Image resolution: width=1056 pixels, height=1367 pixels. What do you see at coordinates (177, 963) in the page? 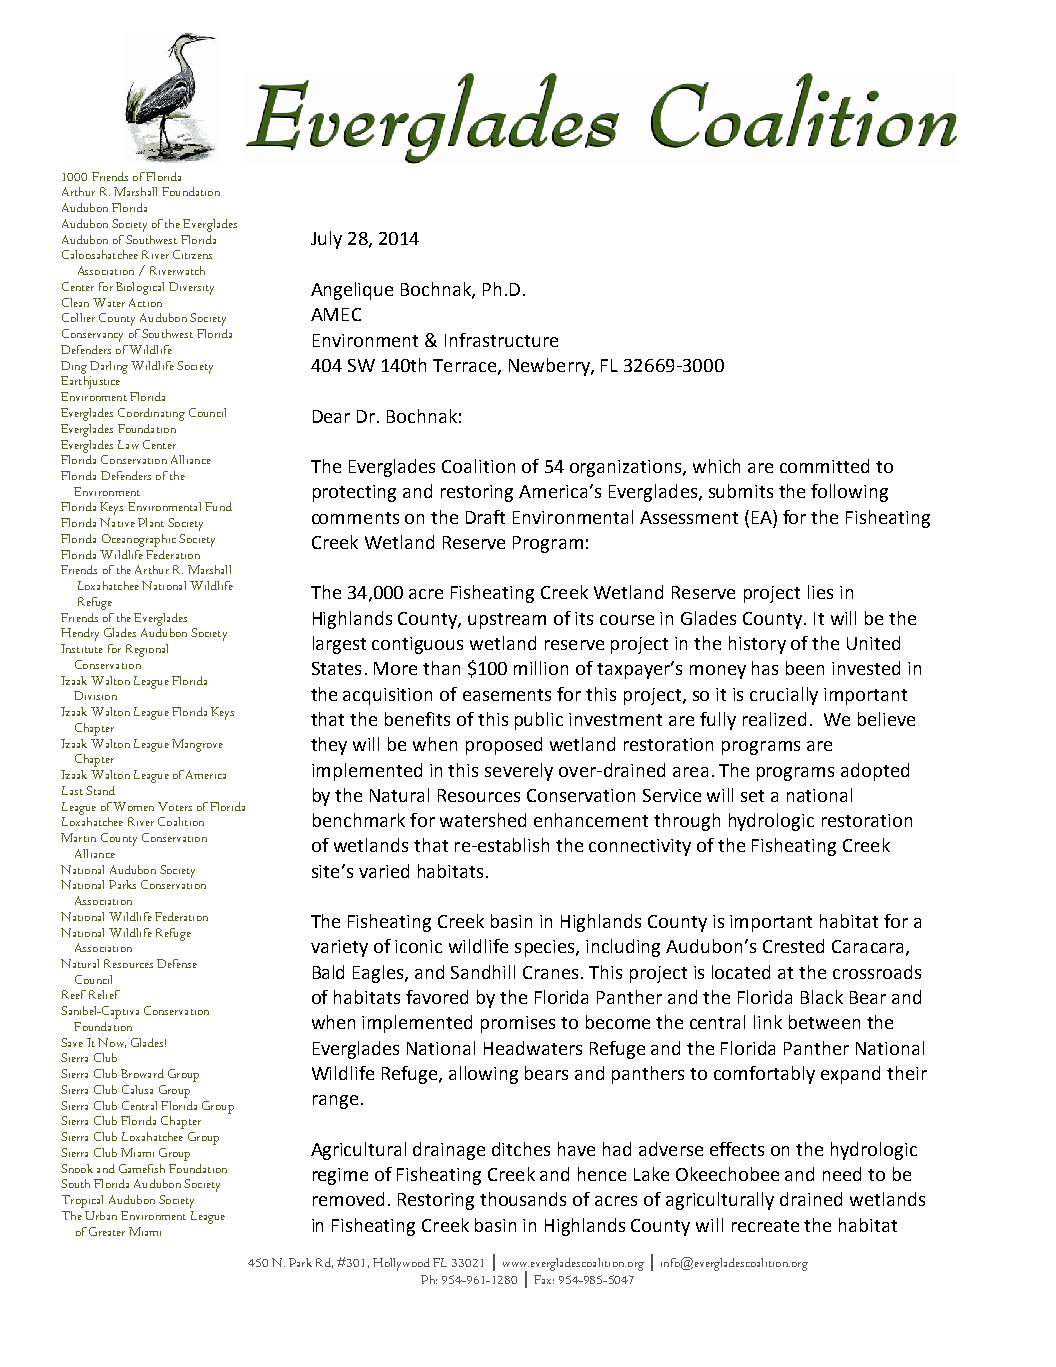
I see `Defense` at bounding box center [177, 963].
